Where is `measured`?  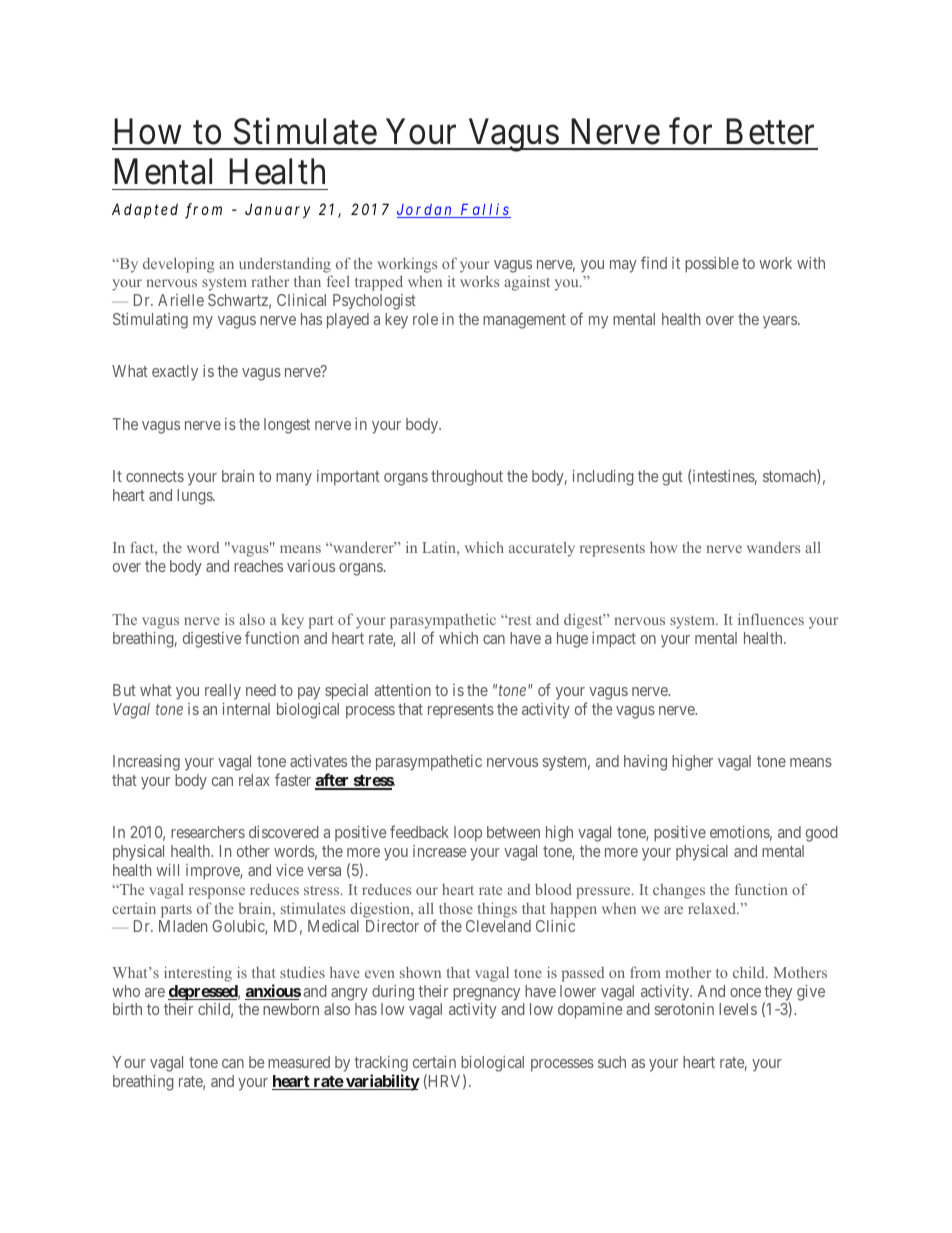
measured is located at coordinates (299, 1062).
